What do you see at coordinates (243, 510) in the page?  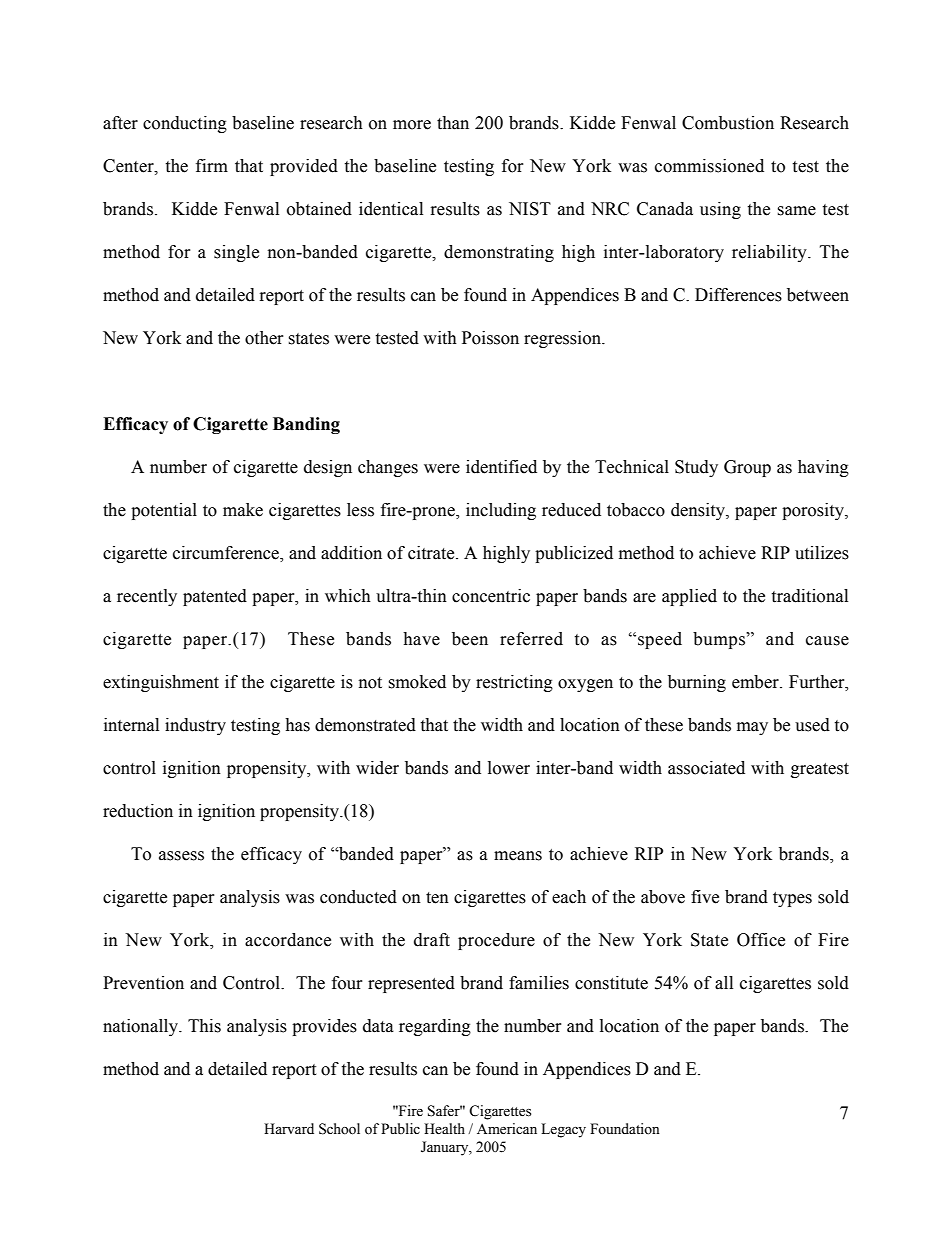 I see `make` at bounding box center [243, 510].
